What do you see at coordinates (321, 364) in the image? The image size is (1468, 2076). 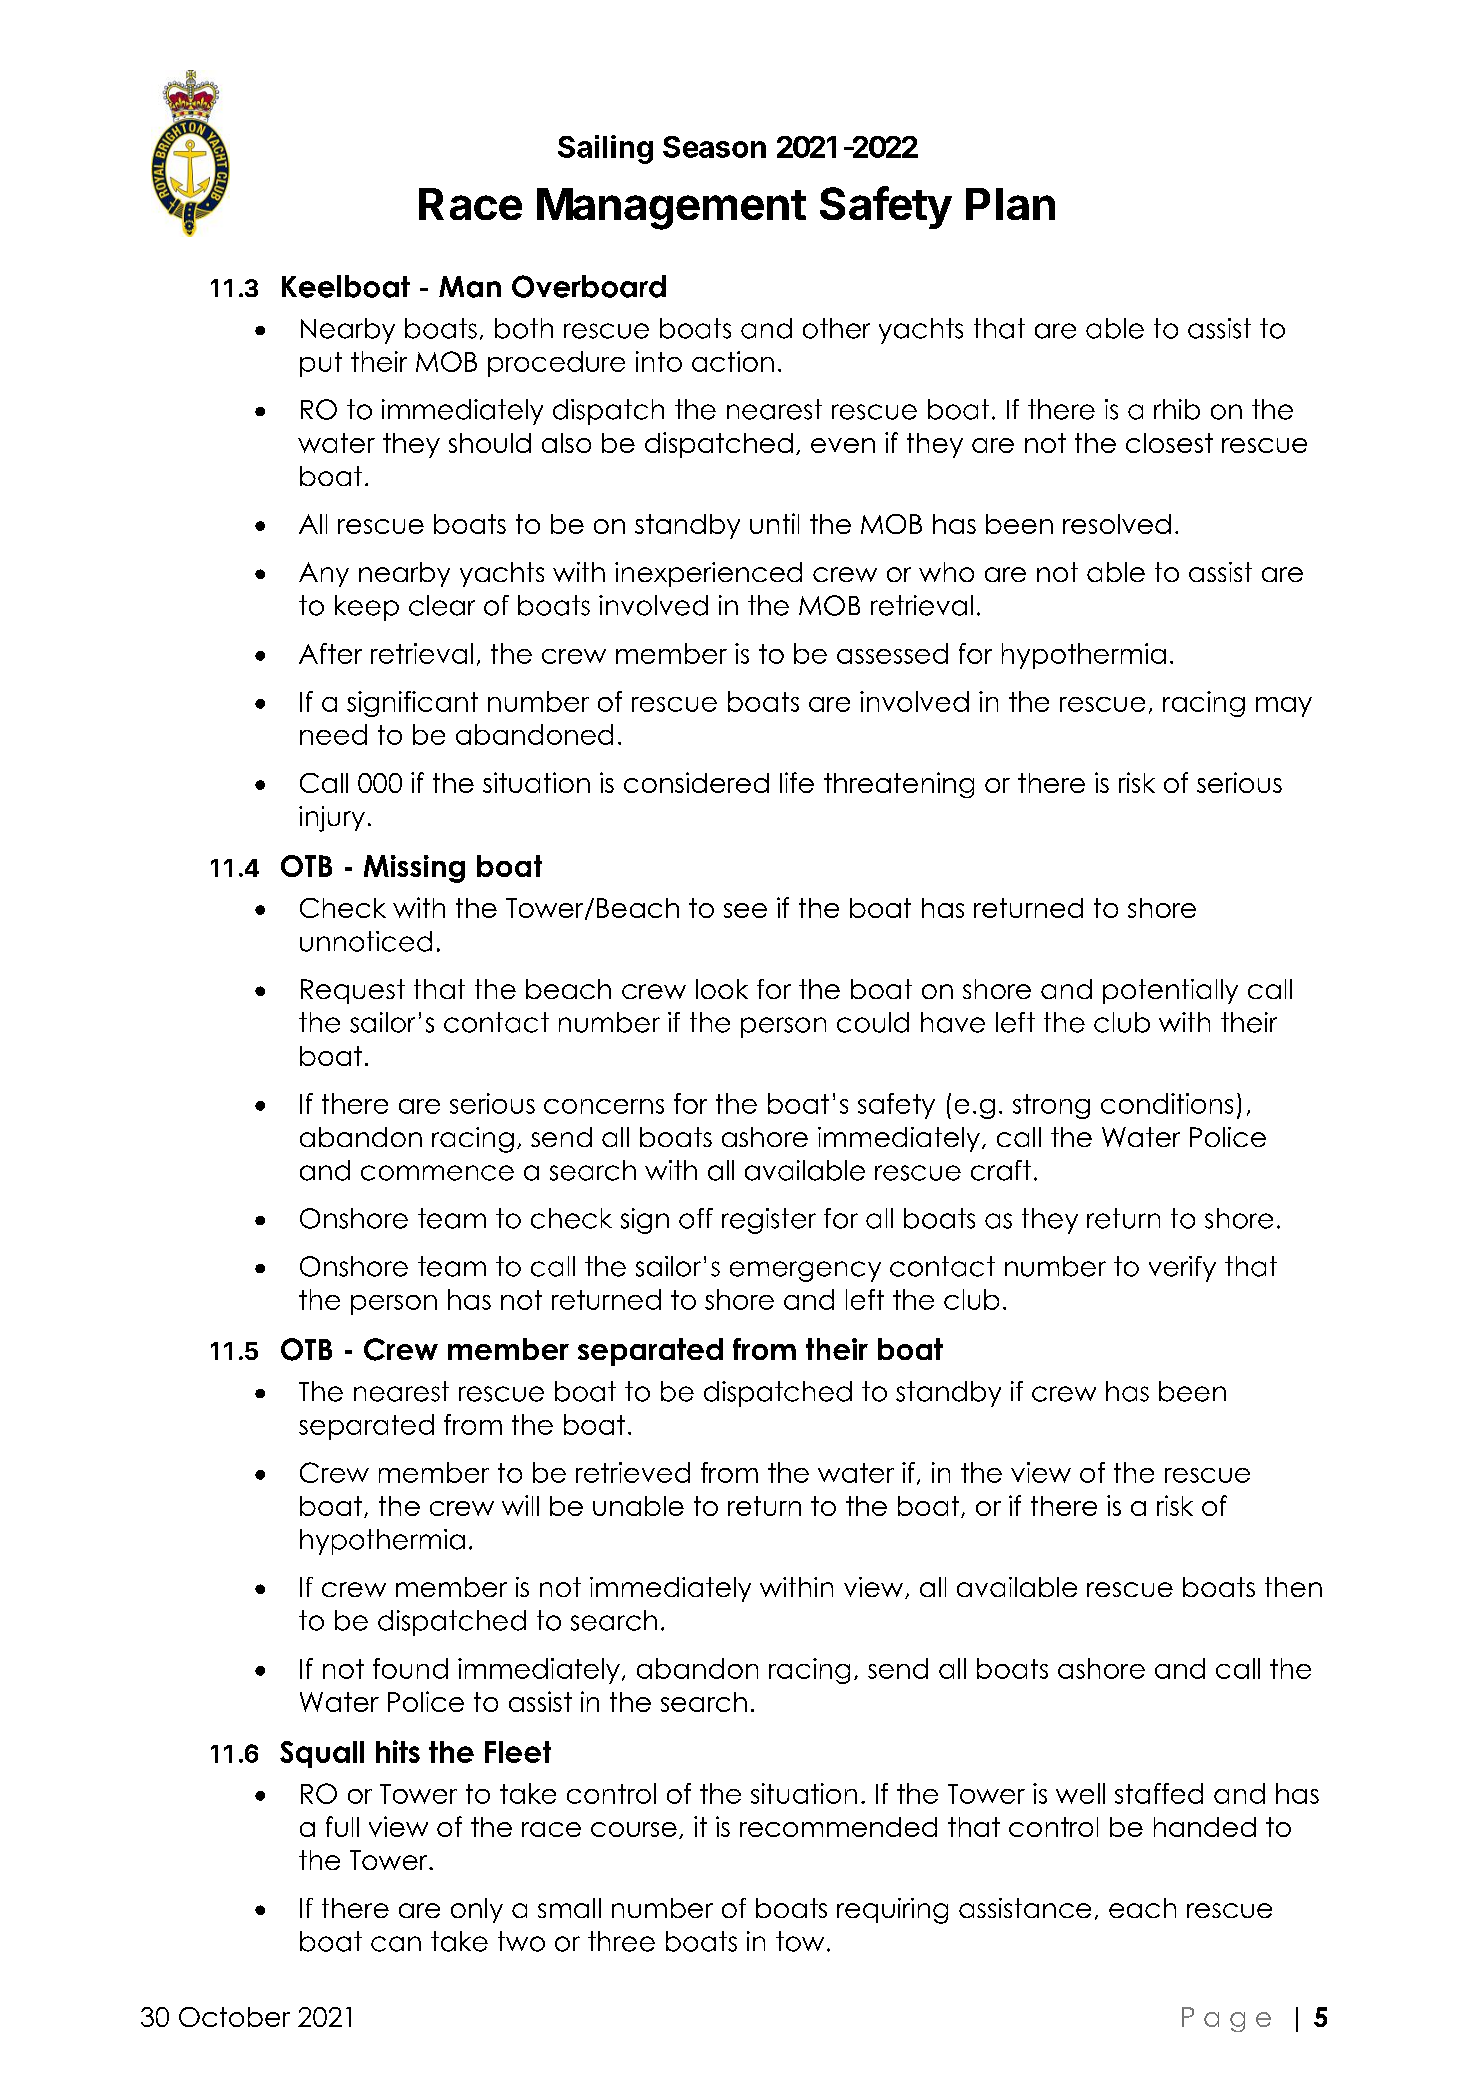 I see `put` at bounding box center [321, 364].
